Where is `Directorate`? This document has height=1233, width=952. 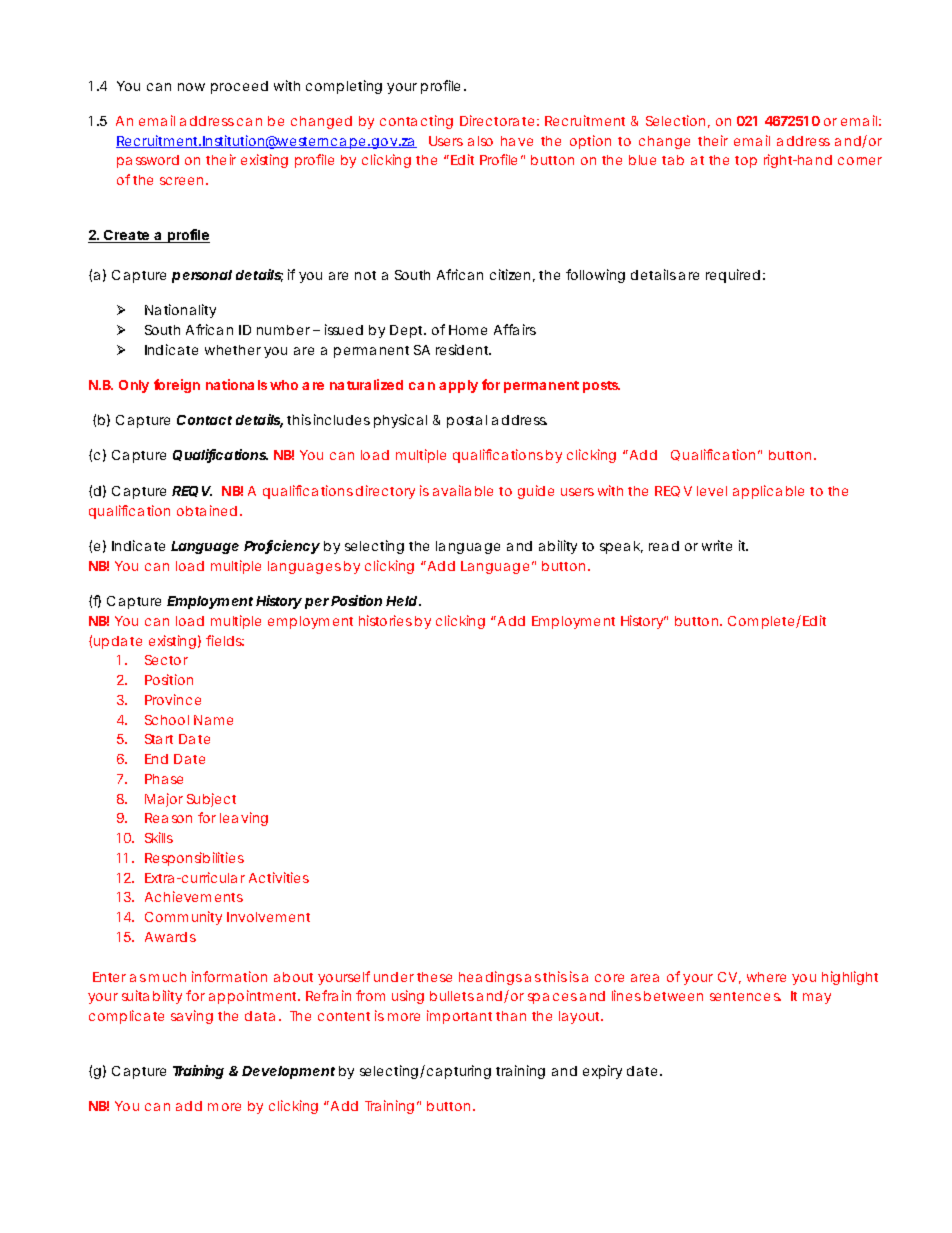
Directorate is located at coordinates (497, 120).
